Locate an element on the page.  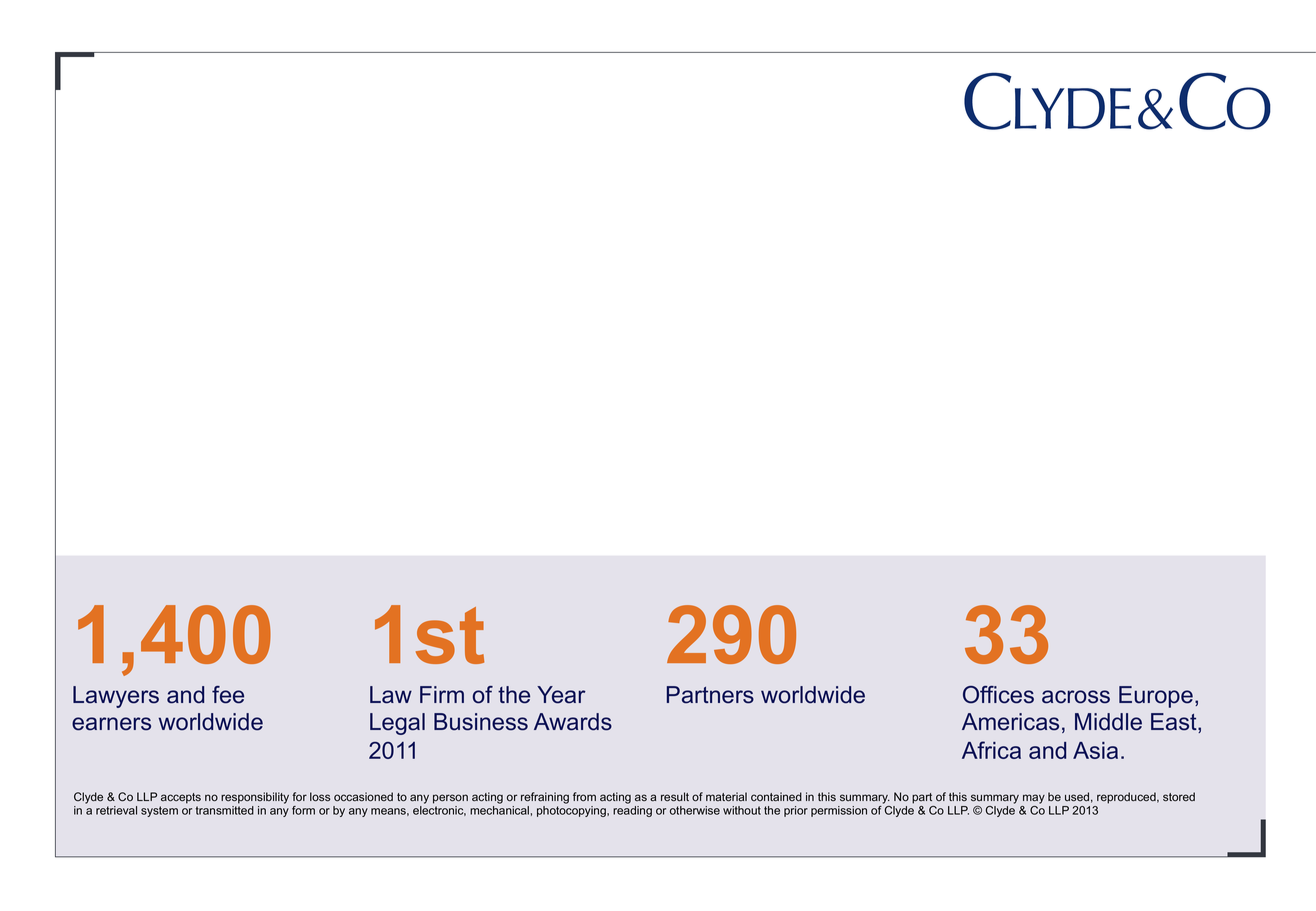
Awards is located at coordinates (573, 722).
